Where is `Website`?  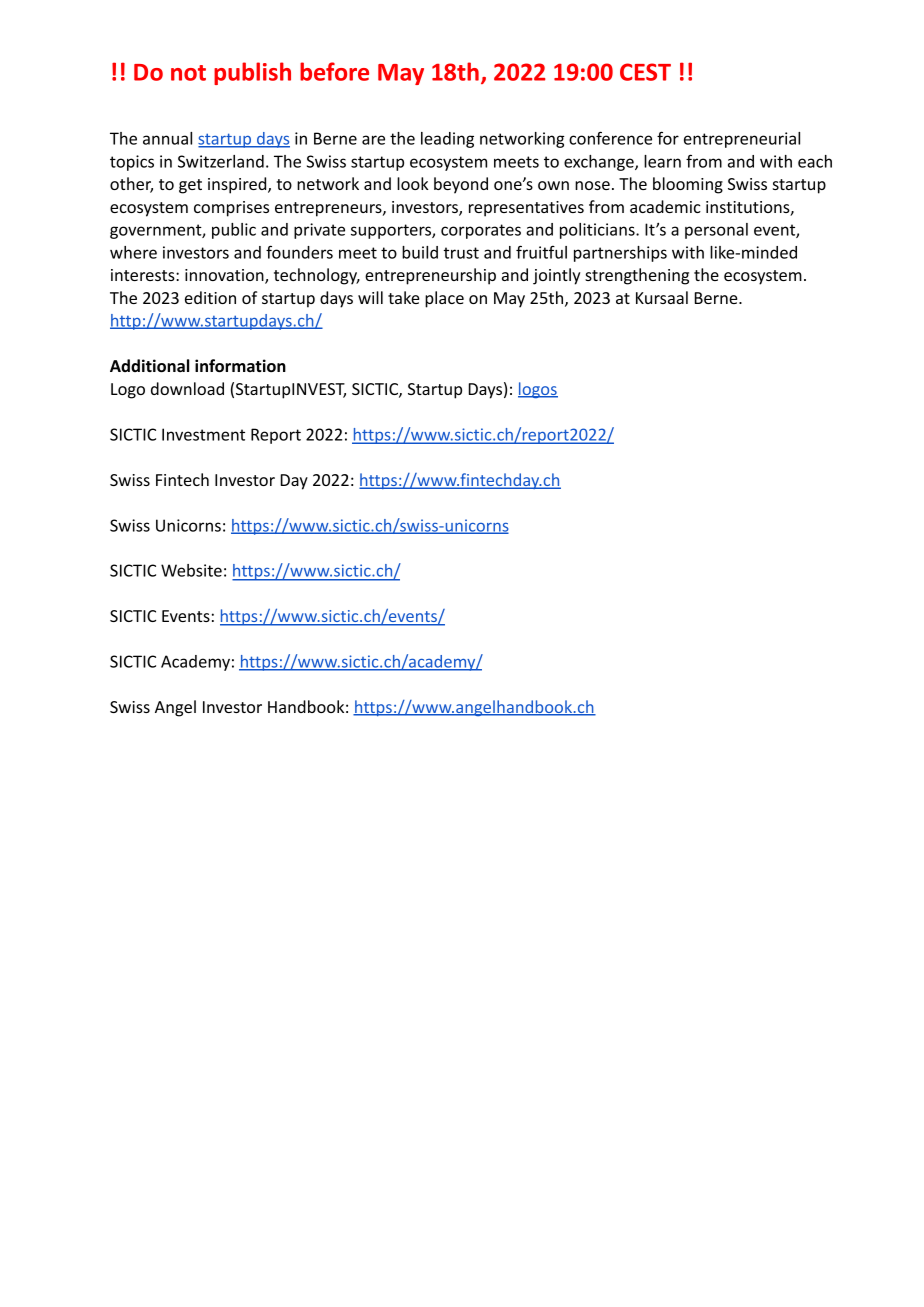 Website is located at coordinates (191, 570).
